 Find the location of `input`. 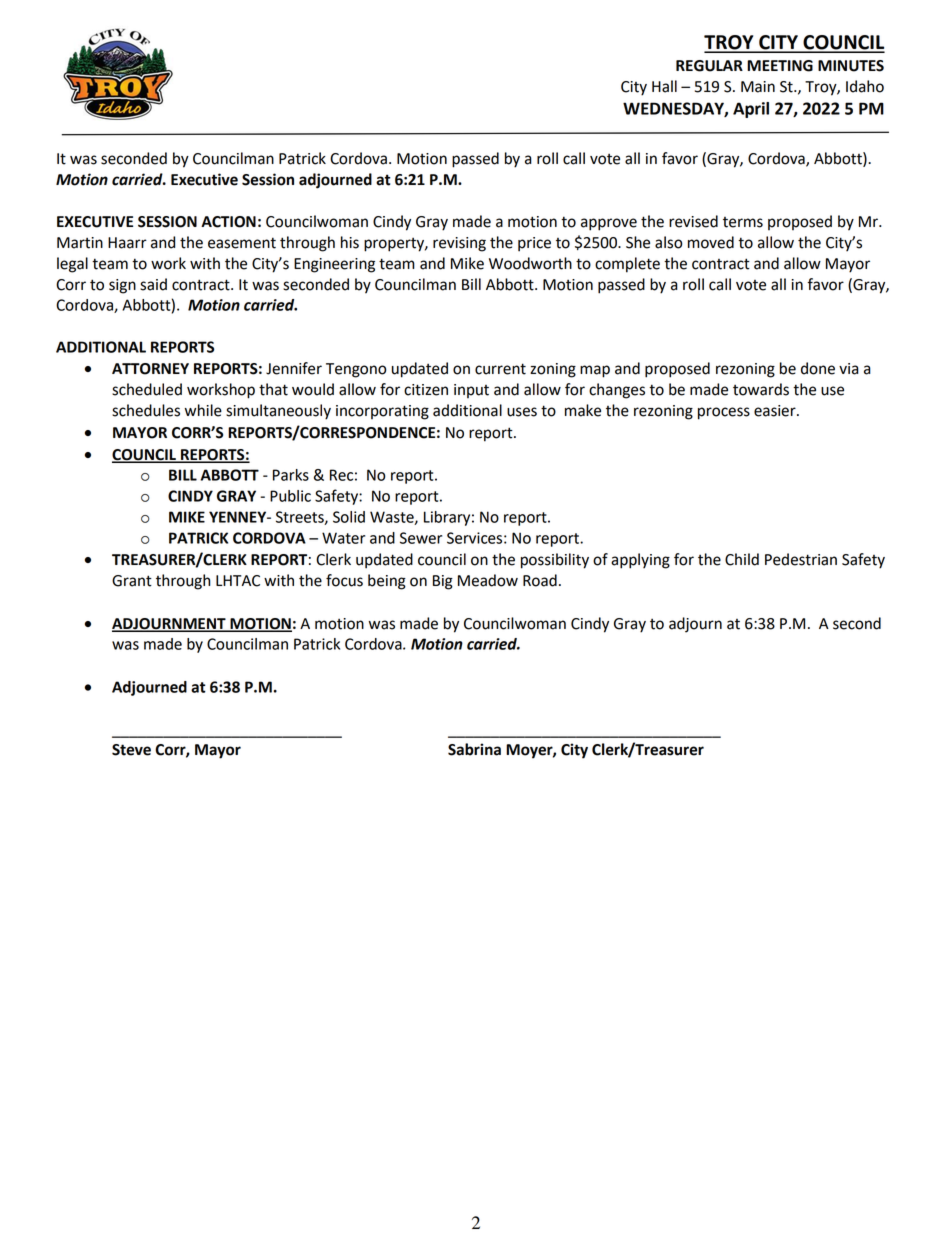

input is located at coordinates (471, 391).
